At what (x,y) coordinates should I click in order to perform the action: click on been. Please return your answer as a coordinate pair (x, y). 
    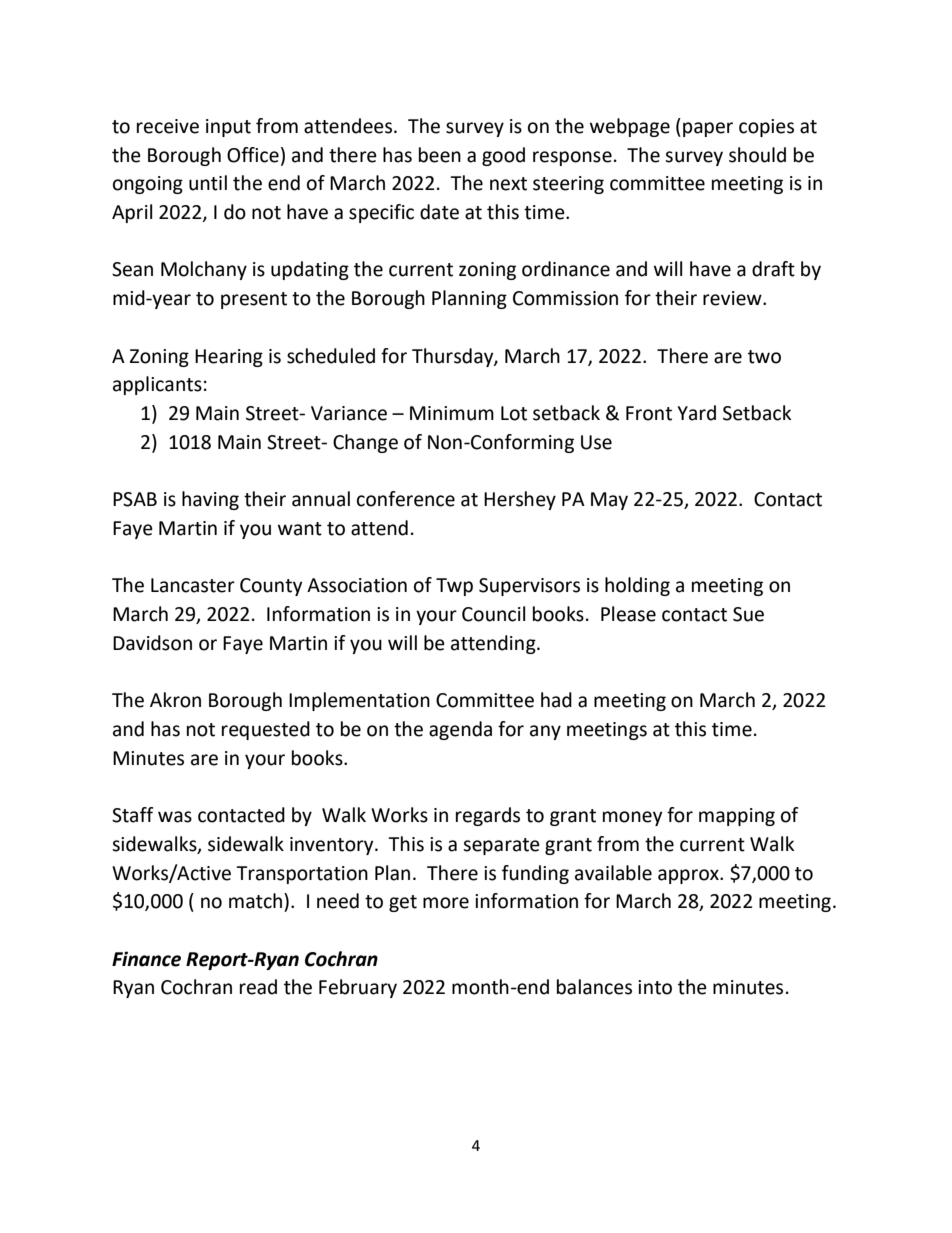
    Looking at the image, I should click on (440, 155).
